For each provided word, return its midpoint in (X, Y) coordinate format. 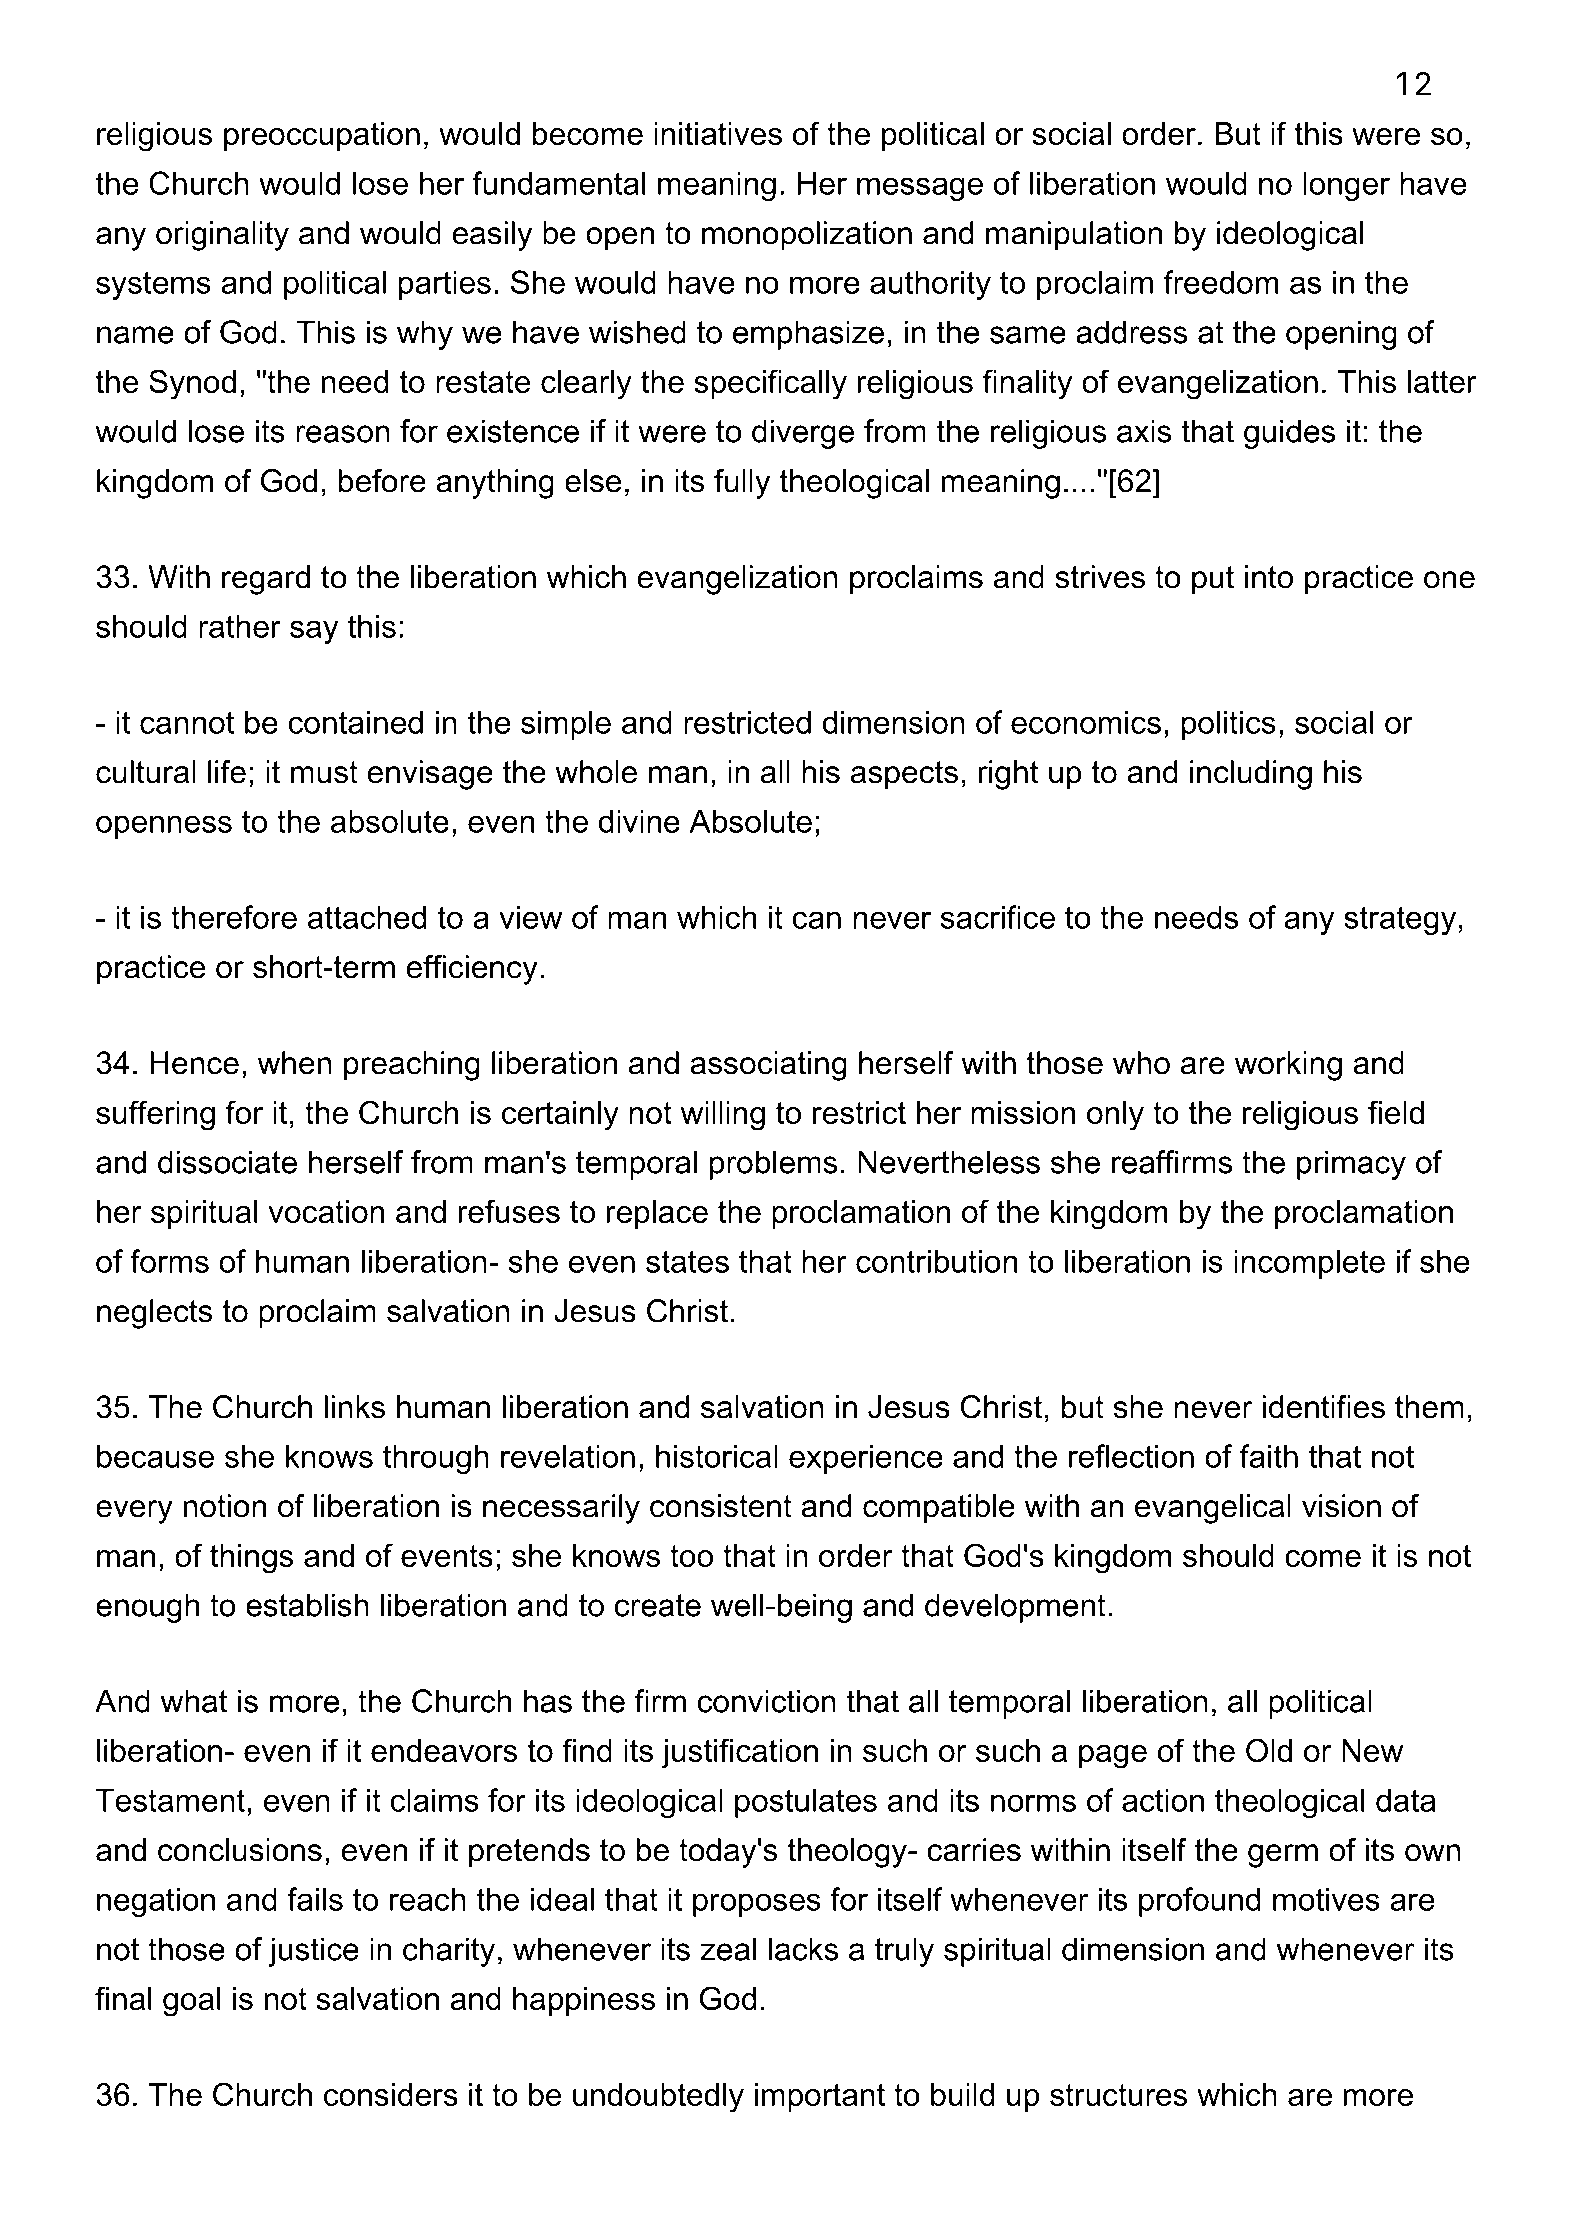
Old (1269, 1750)
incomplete (1309, 1264)
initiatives (718, 133)
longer (1346, 186)
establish (307, 1605)
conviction (766, 1701)
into (1269, 577)
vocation (326, 1211)
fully (742, 484)
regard (266, 580)
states (687, 1261)
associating (768, 1066)
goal (191, 2002)
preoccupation (322, 136)
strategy (1400, 920)
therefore (234, 917)
